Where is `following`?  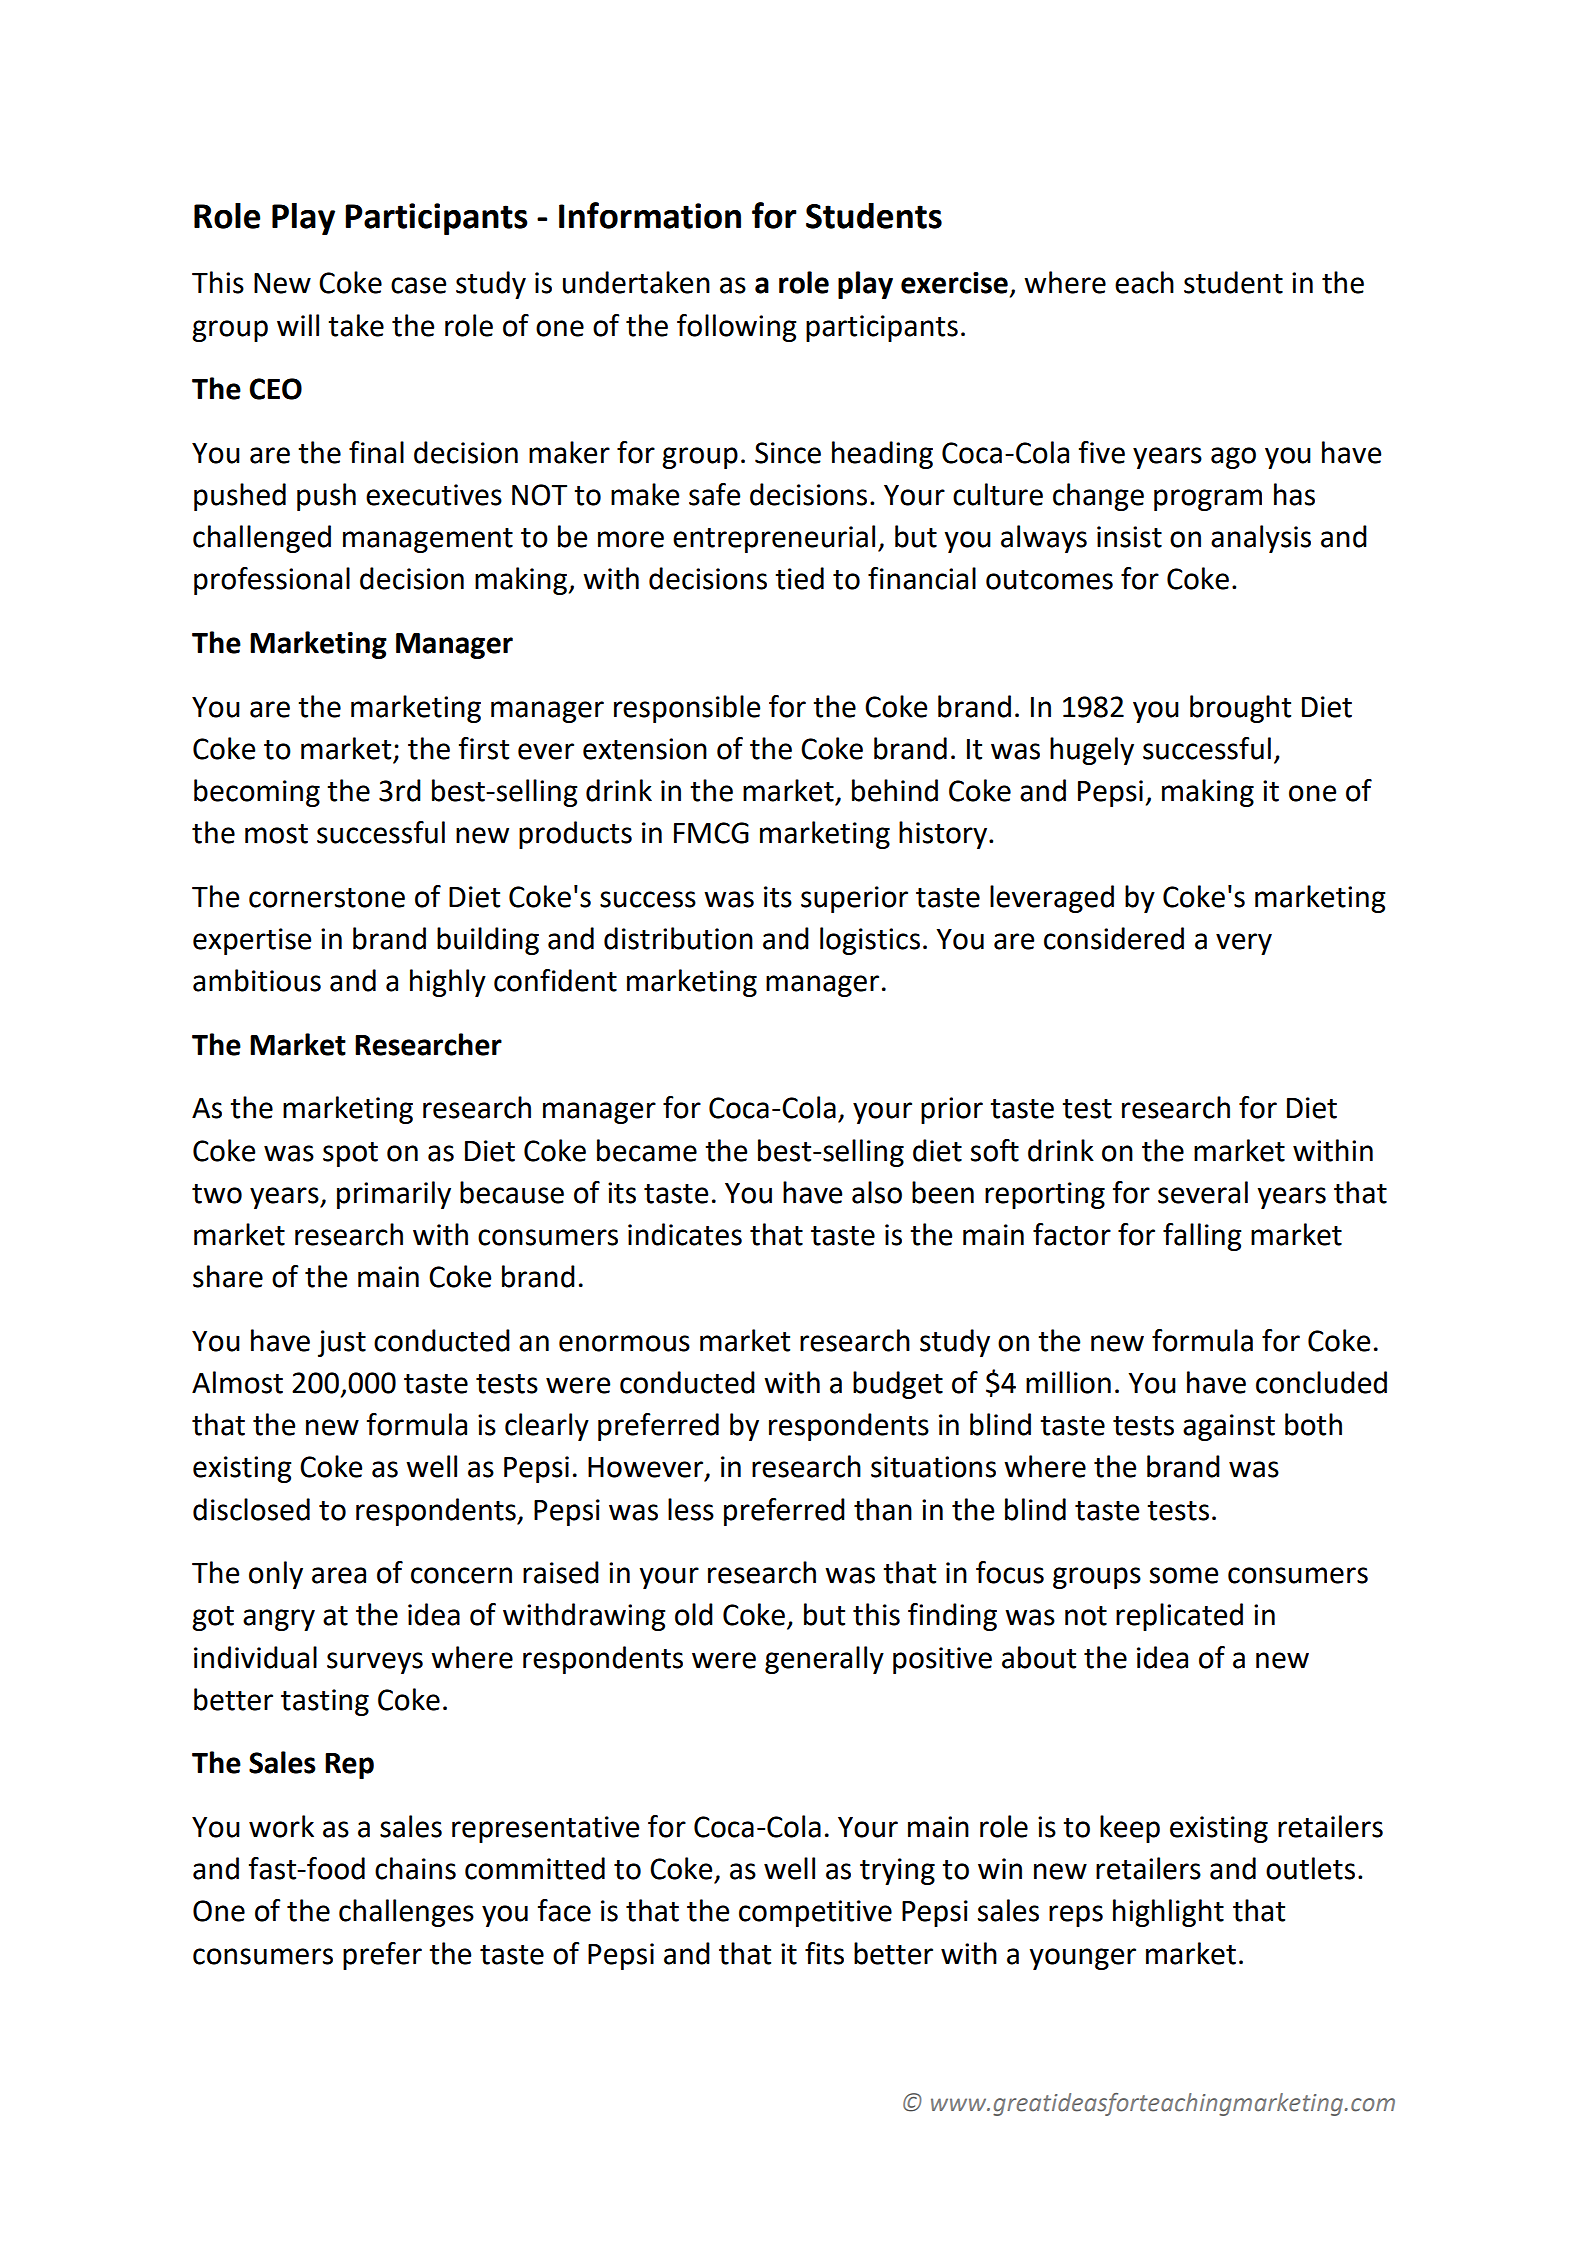
following is located at coordinates (737, 328).
